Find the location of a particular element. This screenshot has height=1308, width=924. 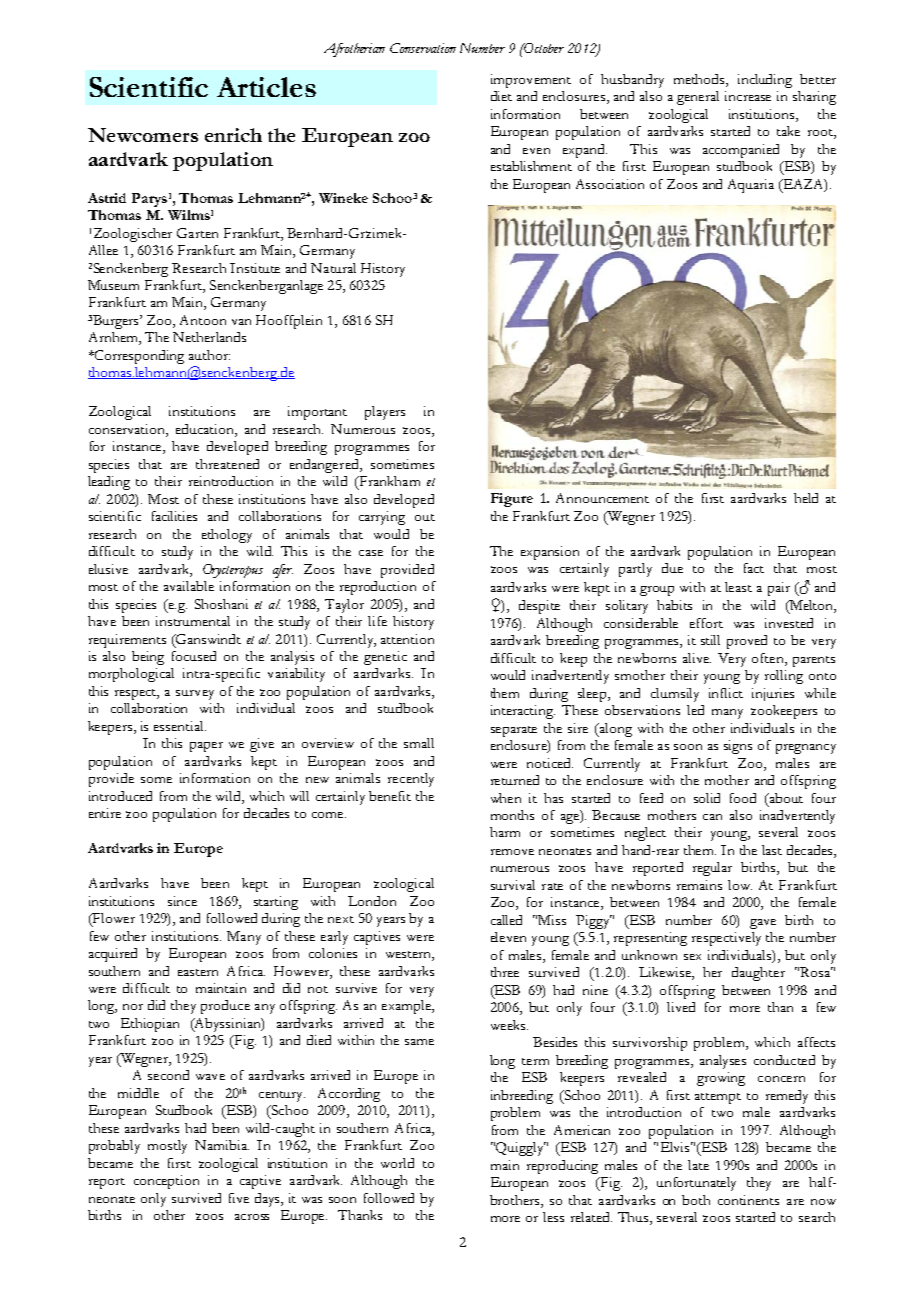

conception is located at coordinates (166, 1182).
